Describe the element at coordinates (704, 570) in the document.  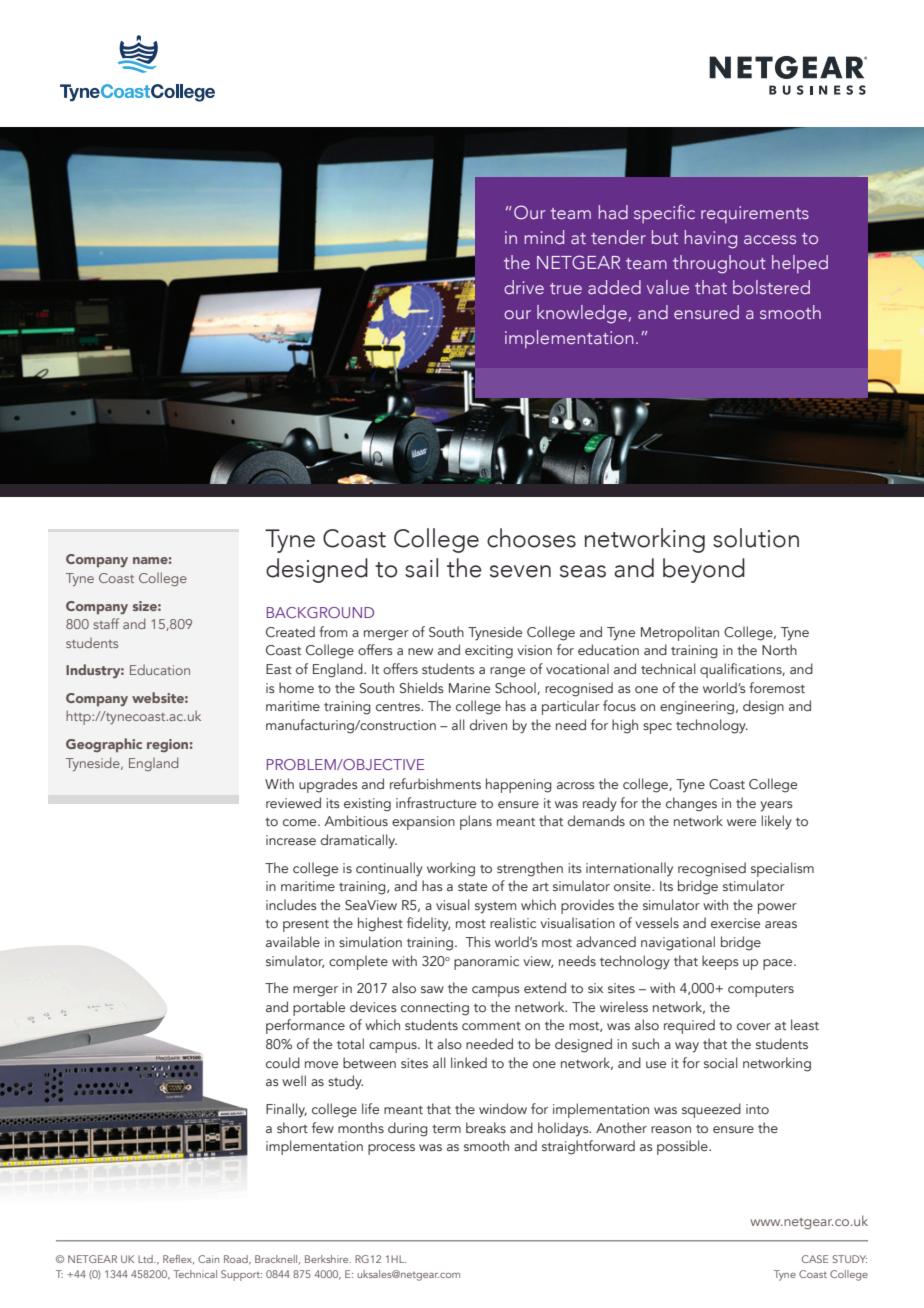
I see `beyond` at that location.
